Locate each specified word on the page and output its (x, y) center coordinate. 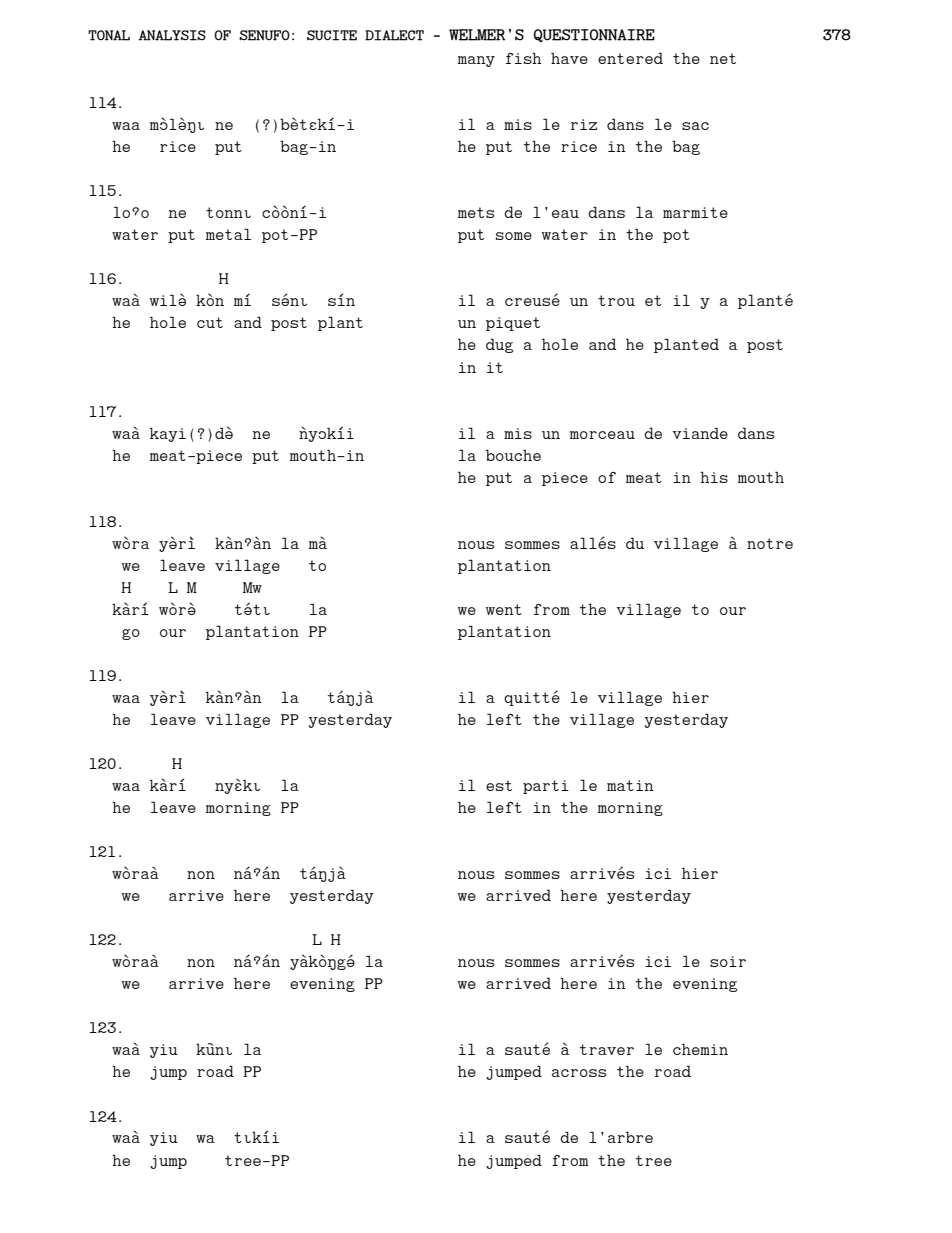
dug (499, 345)
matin (630, 785)
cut (210, 322)
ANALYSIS (172, 35)
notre (770, 543)
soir (728, 961)
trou (616, 300)
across (579, 1073)
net (723, 58)
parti (546, 787)
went (504, 609)
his (714, 477)
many (476, 61)
